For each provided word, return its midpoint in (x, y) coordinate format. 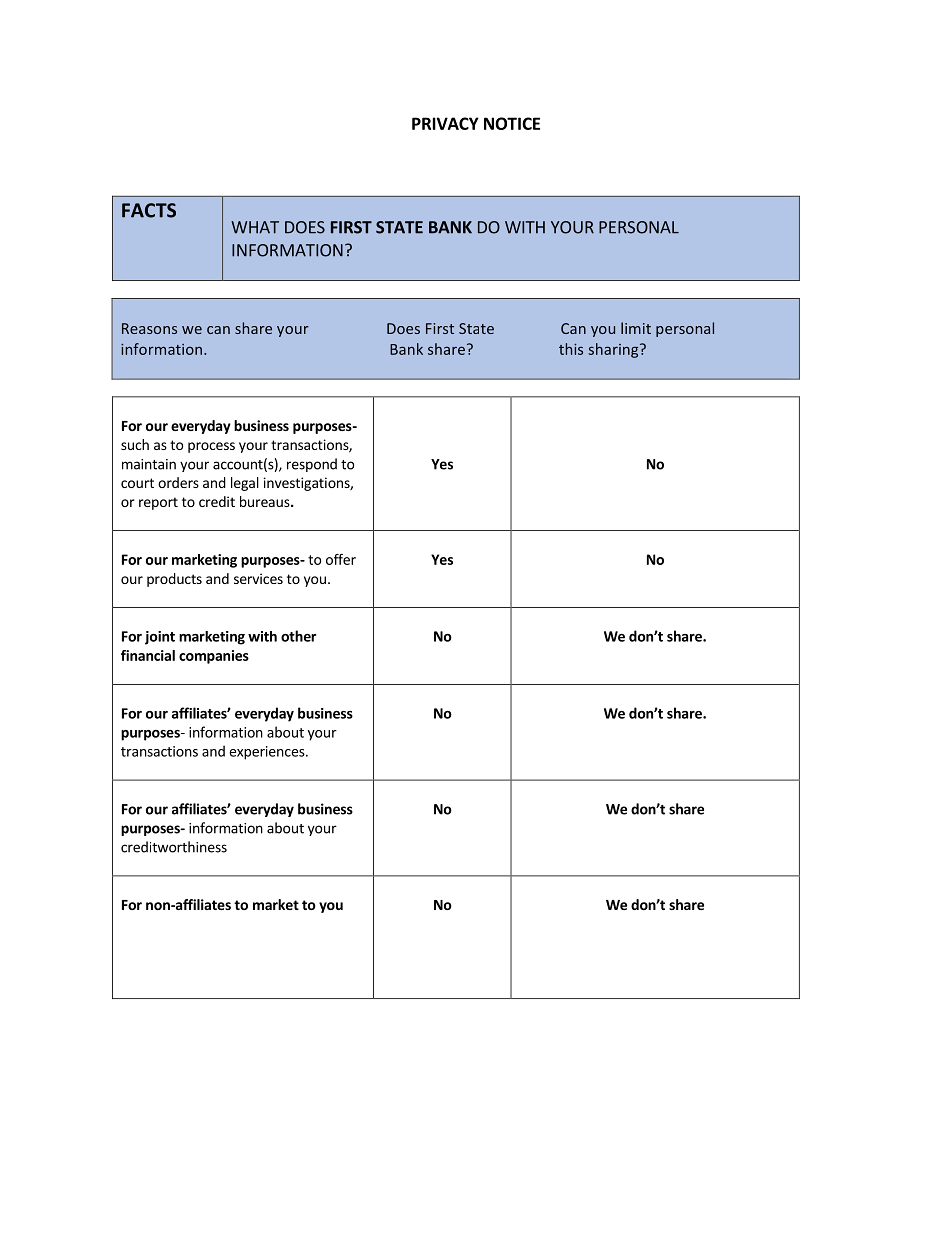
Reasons (149, 328)
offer (341, 559)
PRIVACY (445, 123)
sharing (614, 350)
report (158, 503)
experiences (268, 753)
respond (312, 465)
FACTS (149, 210)
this (571, 349)
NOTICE (512, 123)
